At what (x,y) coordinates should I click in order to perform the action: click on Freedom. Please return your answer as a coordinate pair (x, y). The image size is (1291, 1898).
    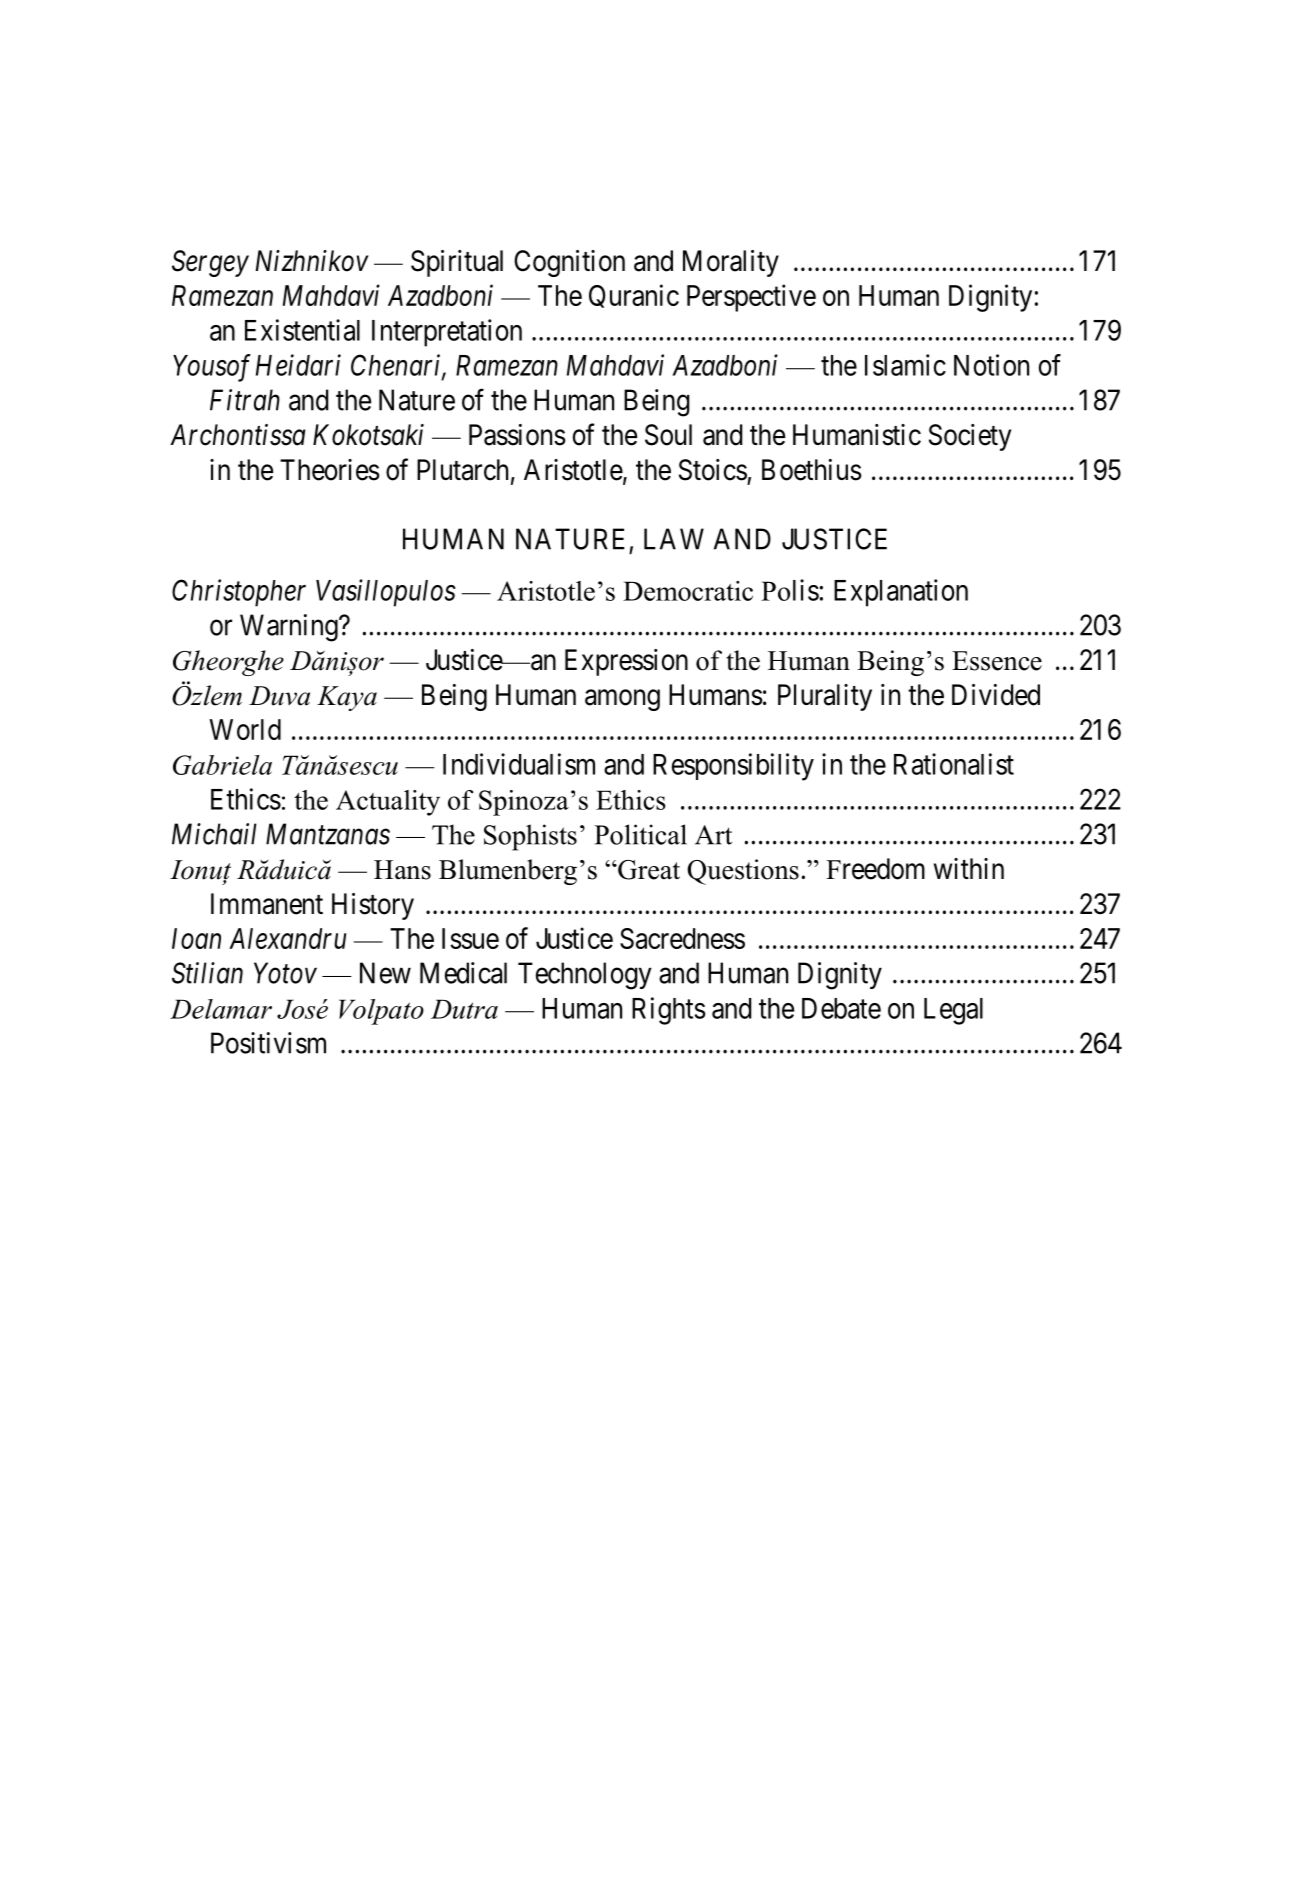
    Looking at the image, I should click on (875, 869).
